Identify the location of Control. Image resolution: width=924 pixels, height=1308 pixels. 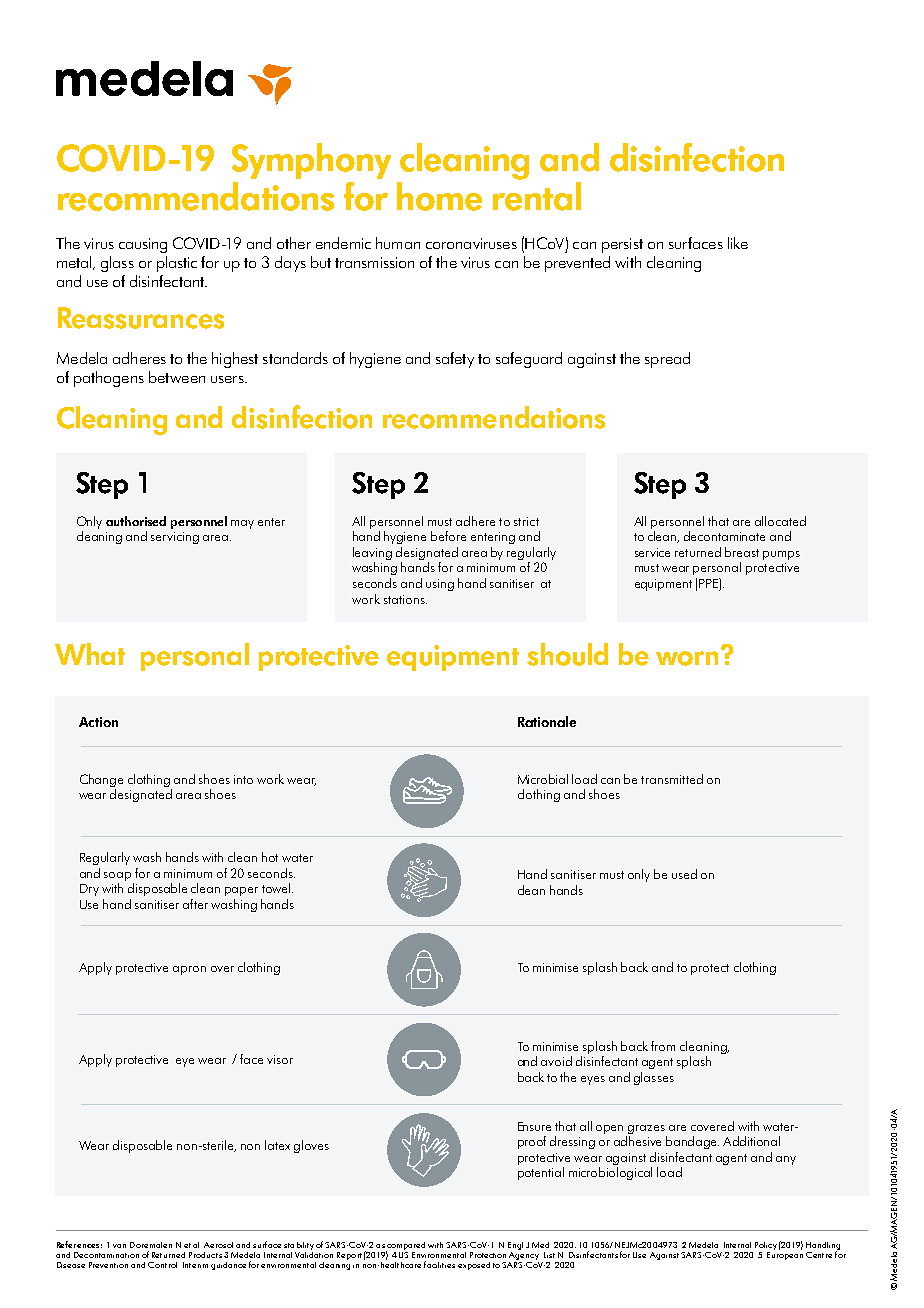
(162, 1265).
